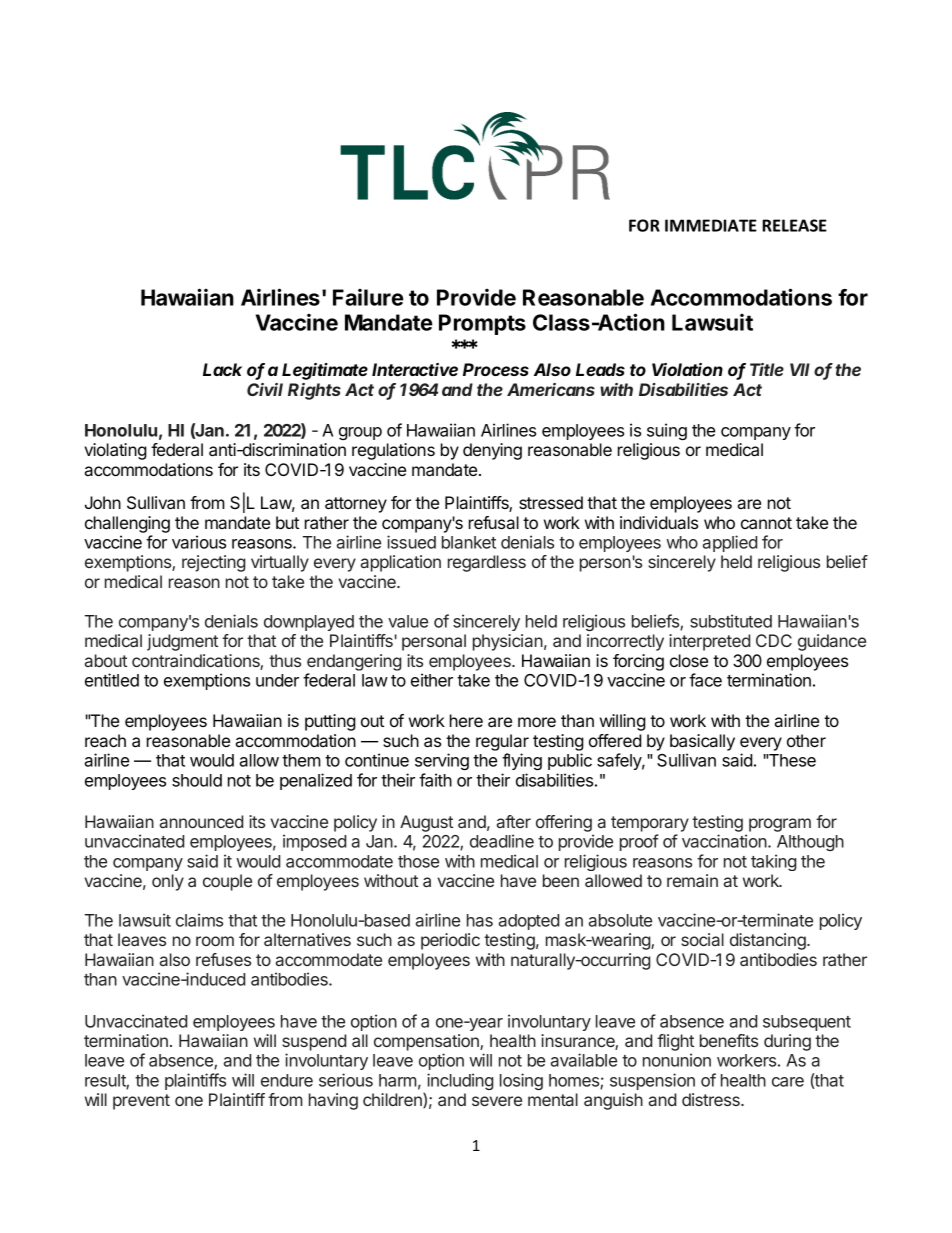 The width and height of the document is (952, 1233). Describe the element at coordinates (482, 324) in the document. I see `Prompts` at that location.
